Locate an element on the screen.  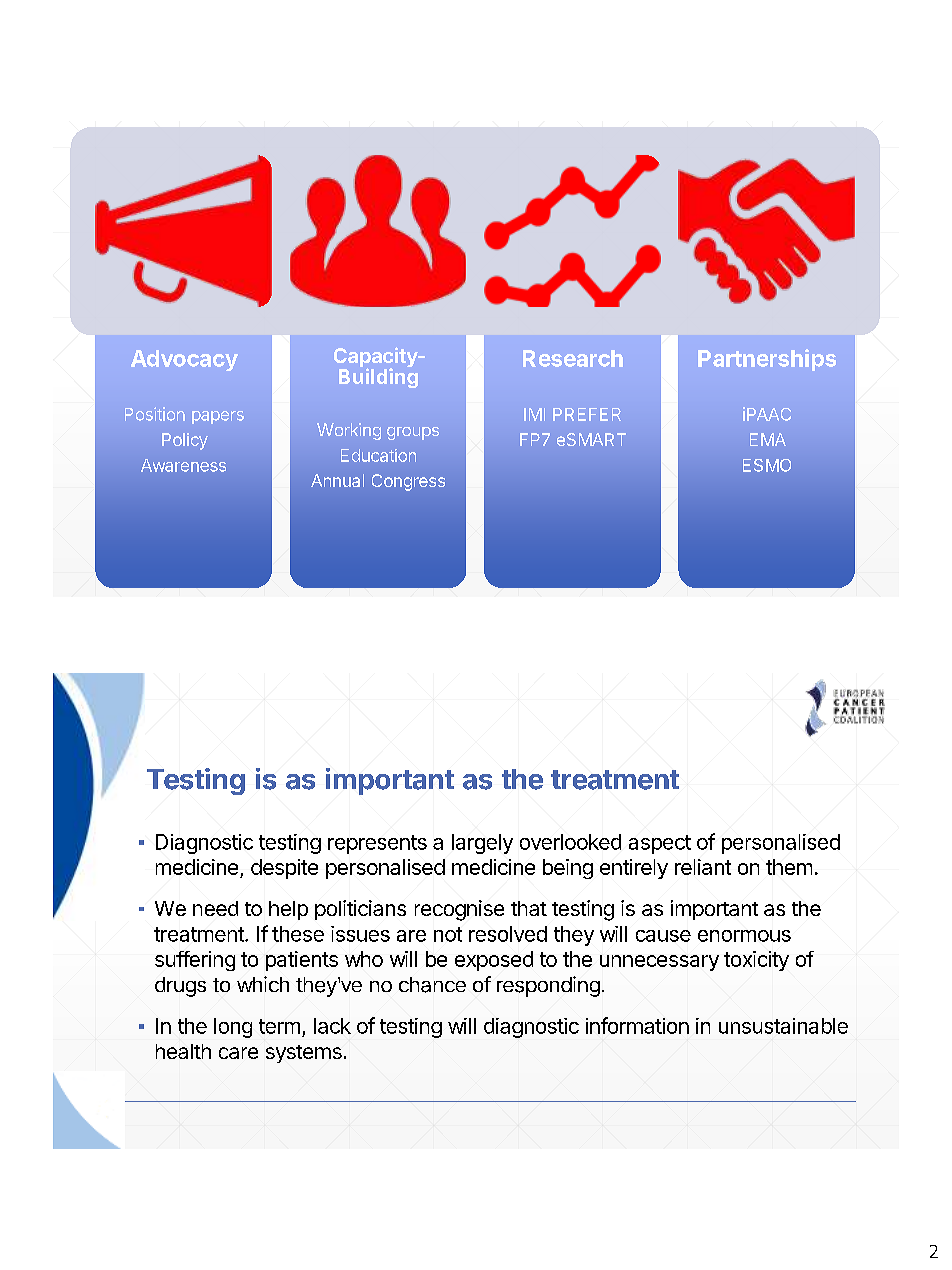
Awareness is located at coordinates (183, 465).
